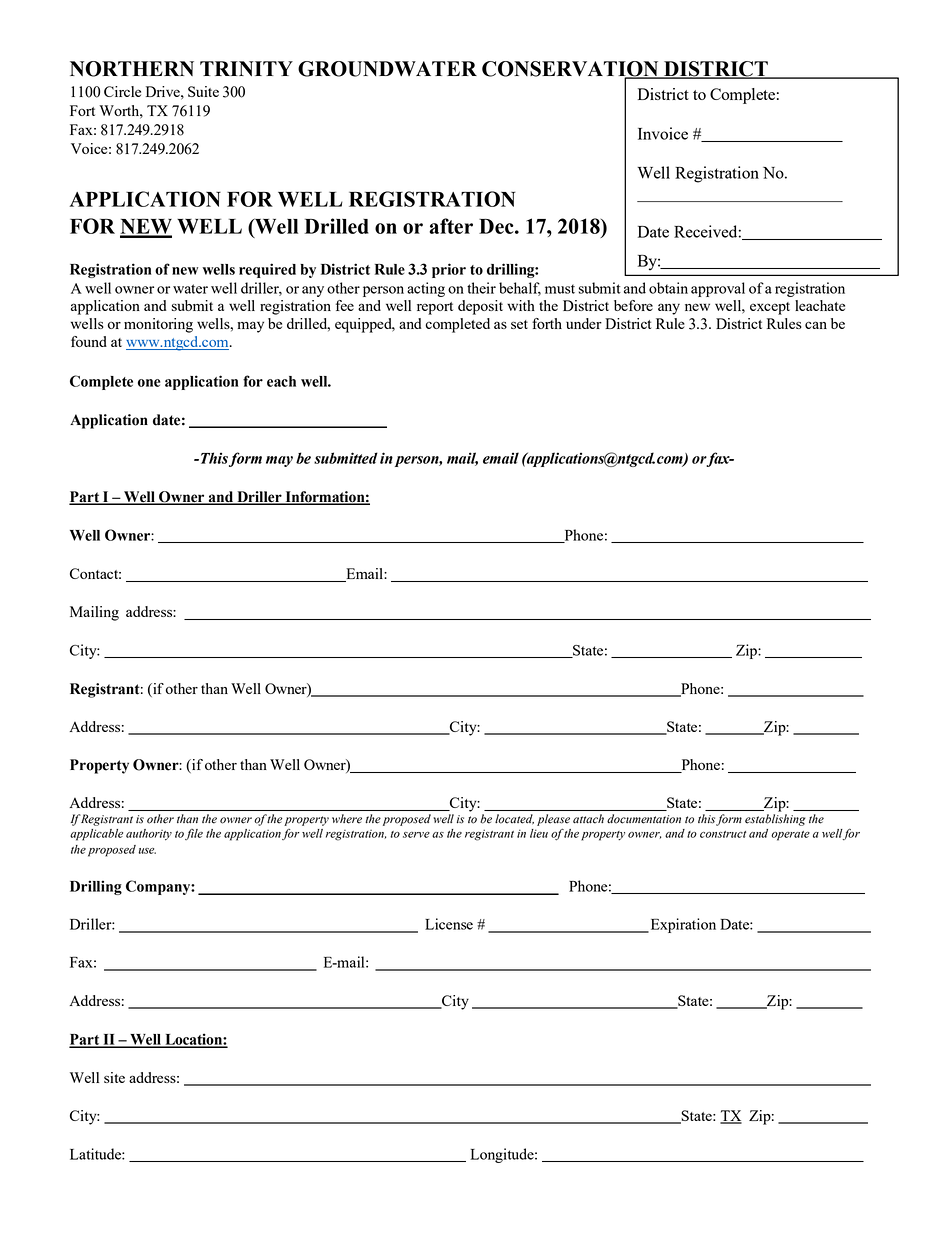  I want to click on Suite, so click(203, 91).
